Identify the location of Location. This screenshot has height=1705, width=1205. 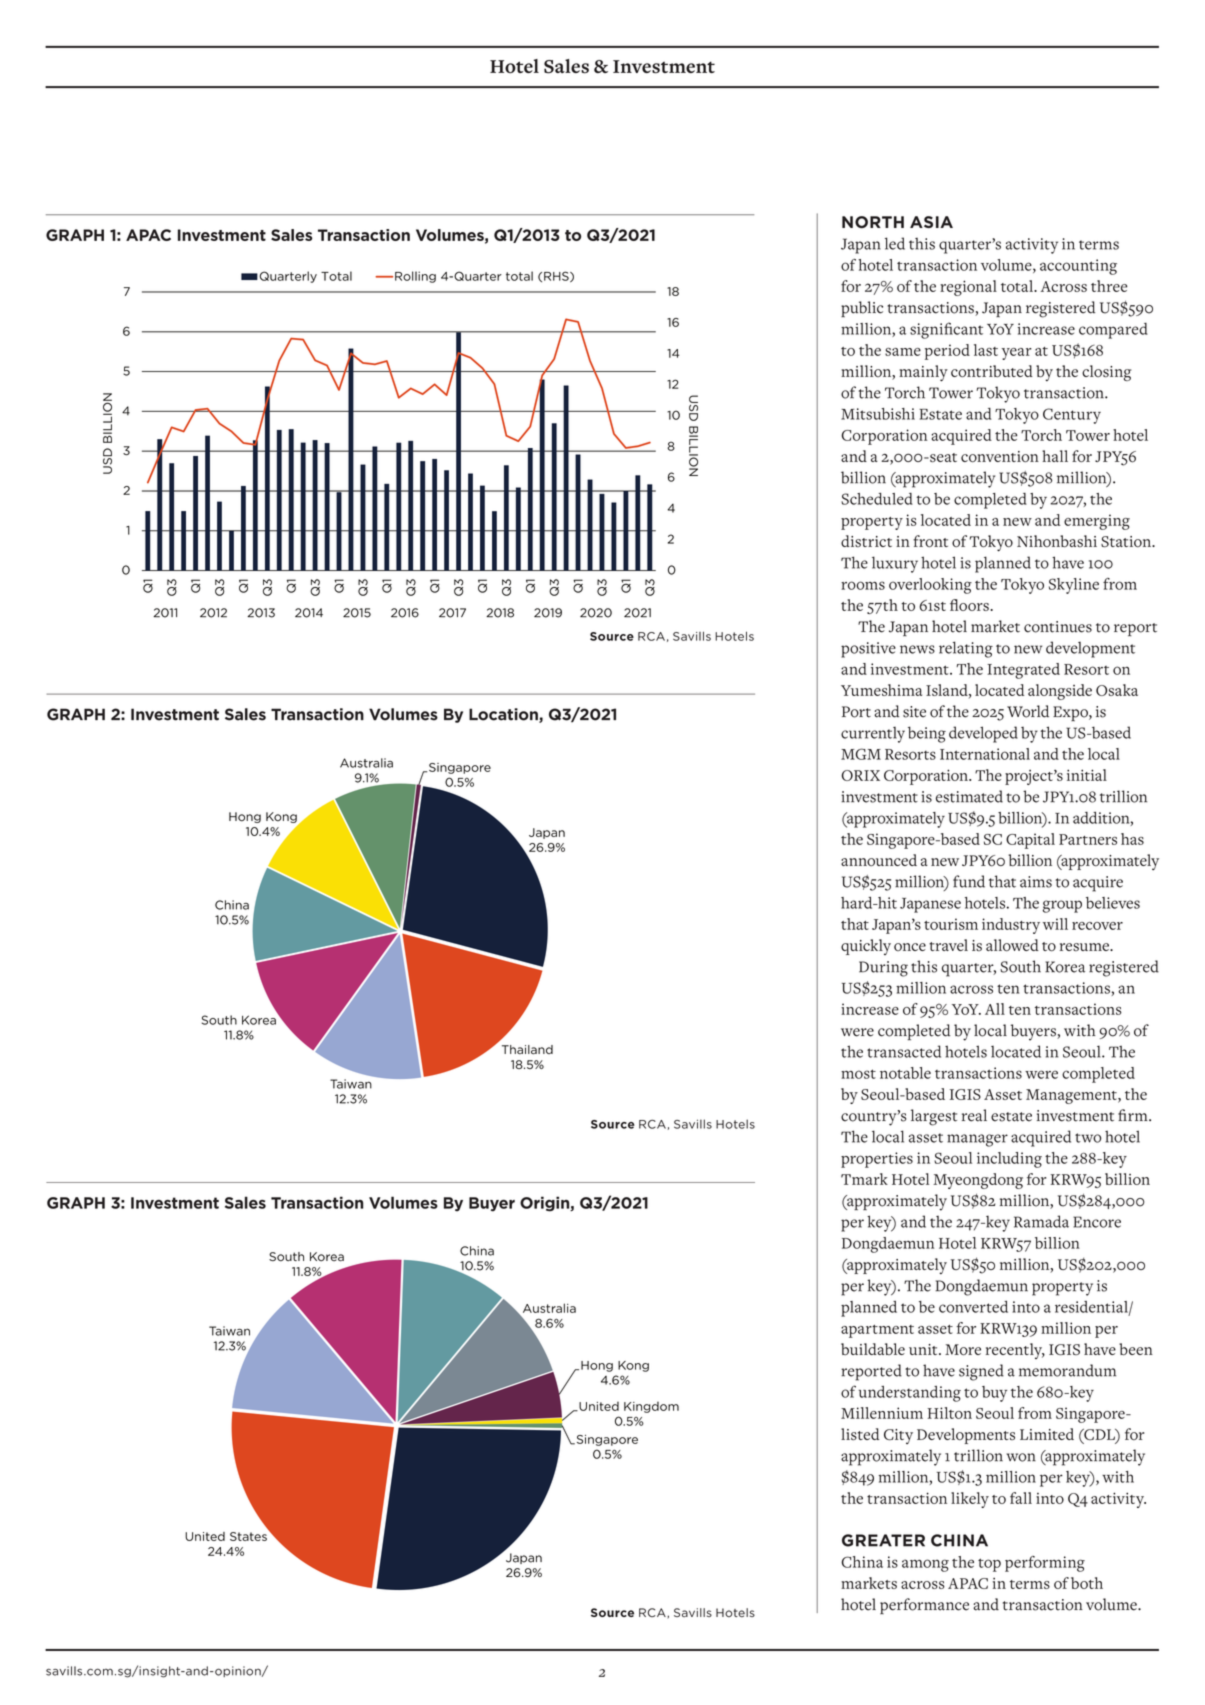
(504, 715).
